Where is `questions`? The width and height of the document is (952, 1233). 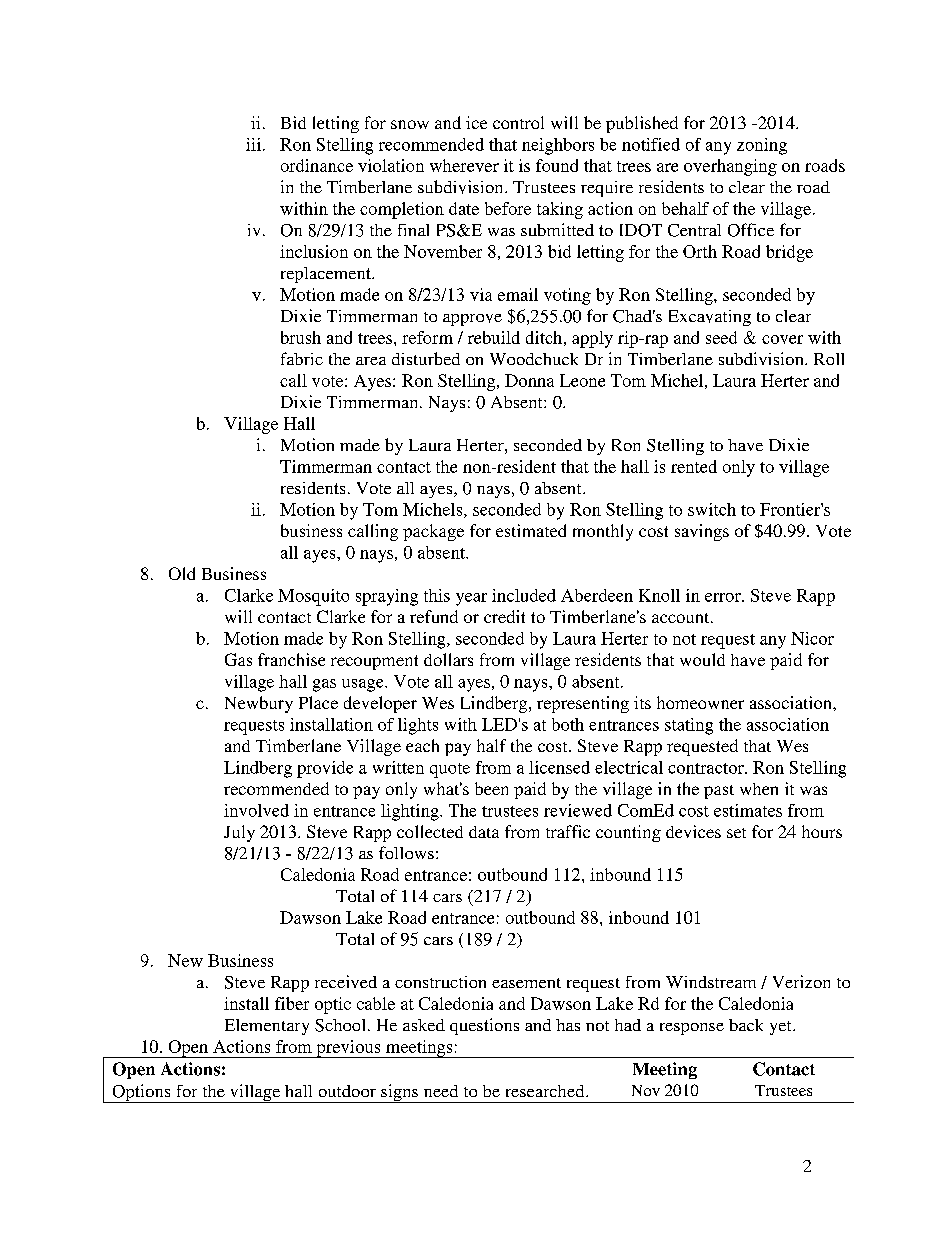
questions is located at coordinates (484, 1026).
